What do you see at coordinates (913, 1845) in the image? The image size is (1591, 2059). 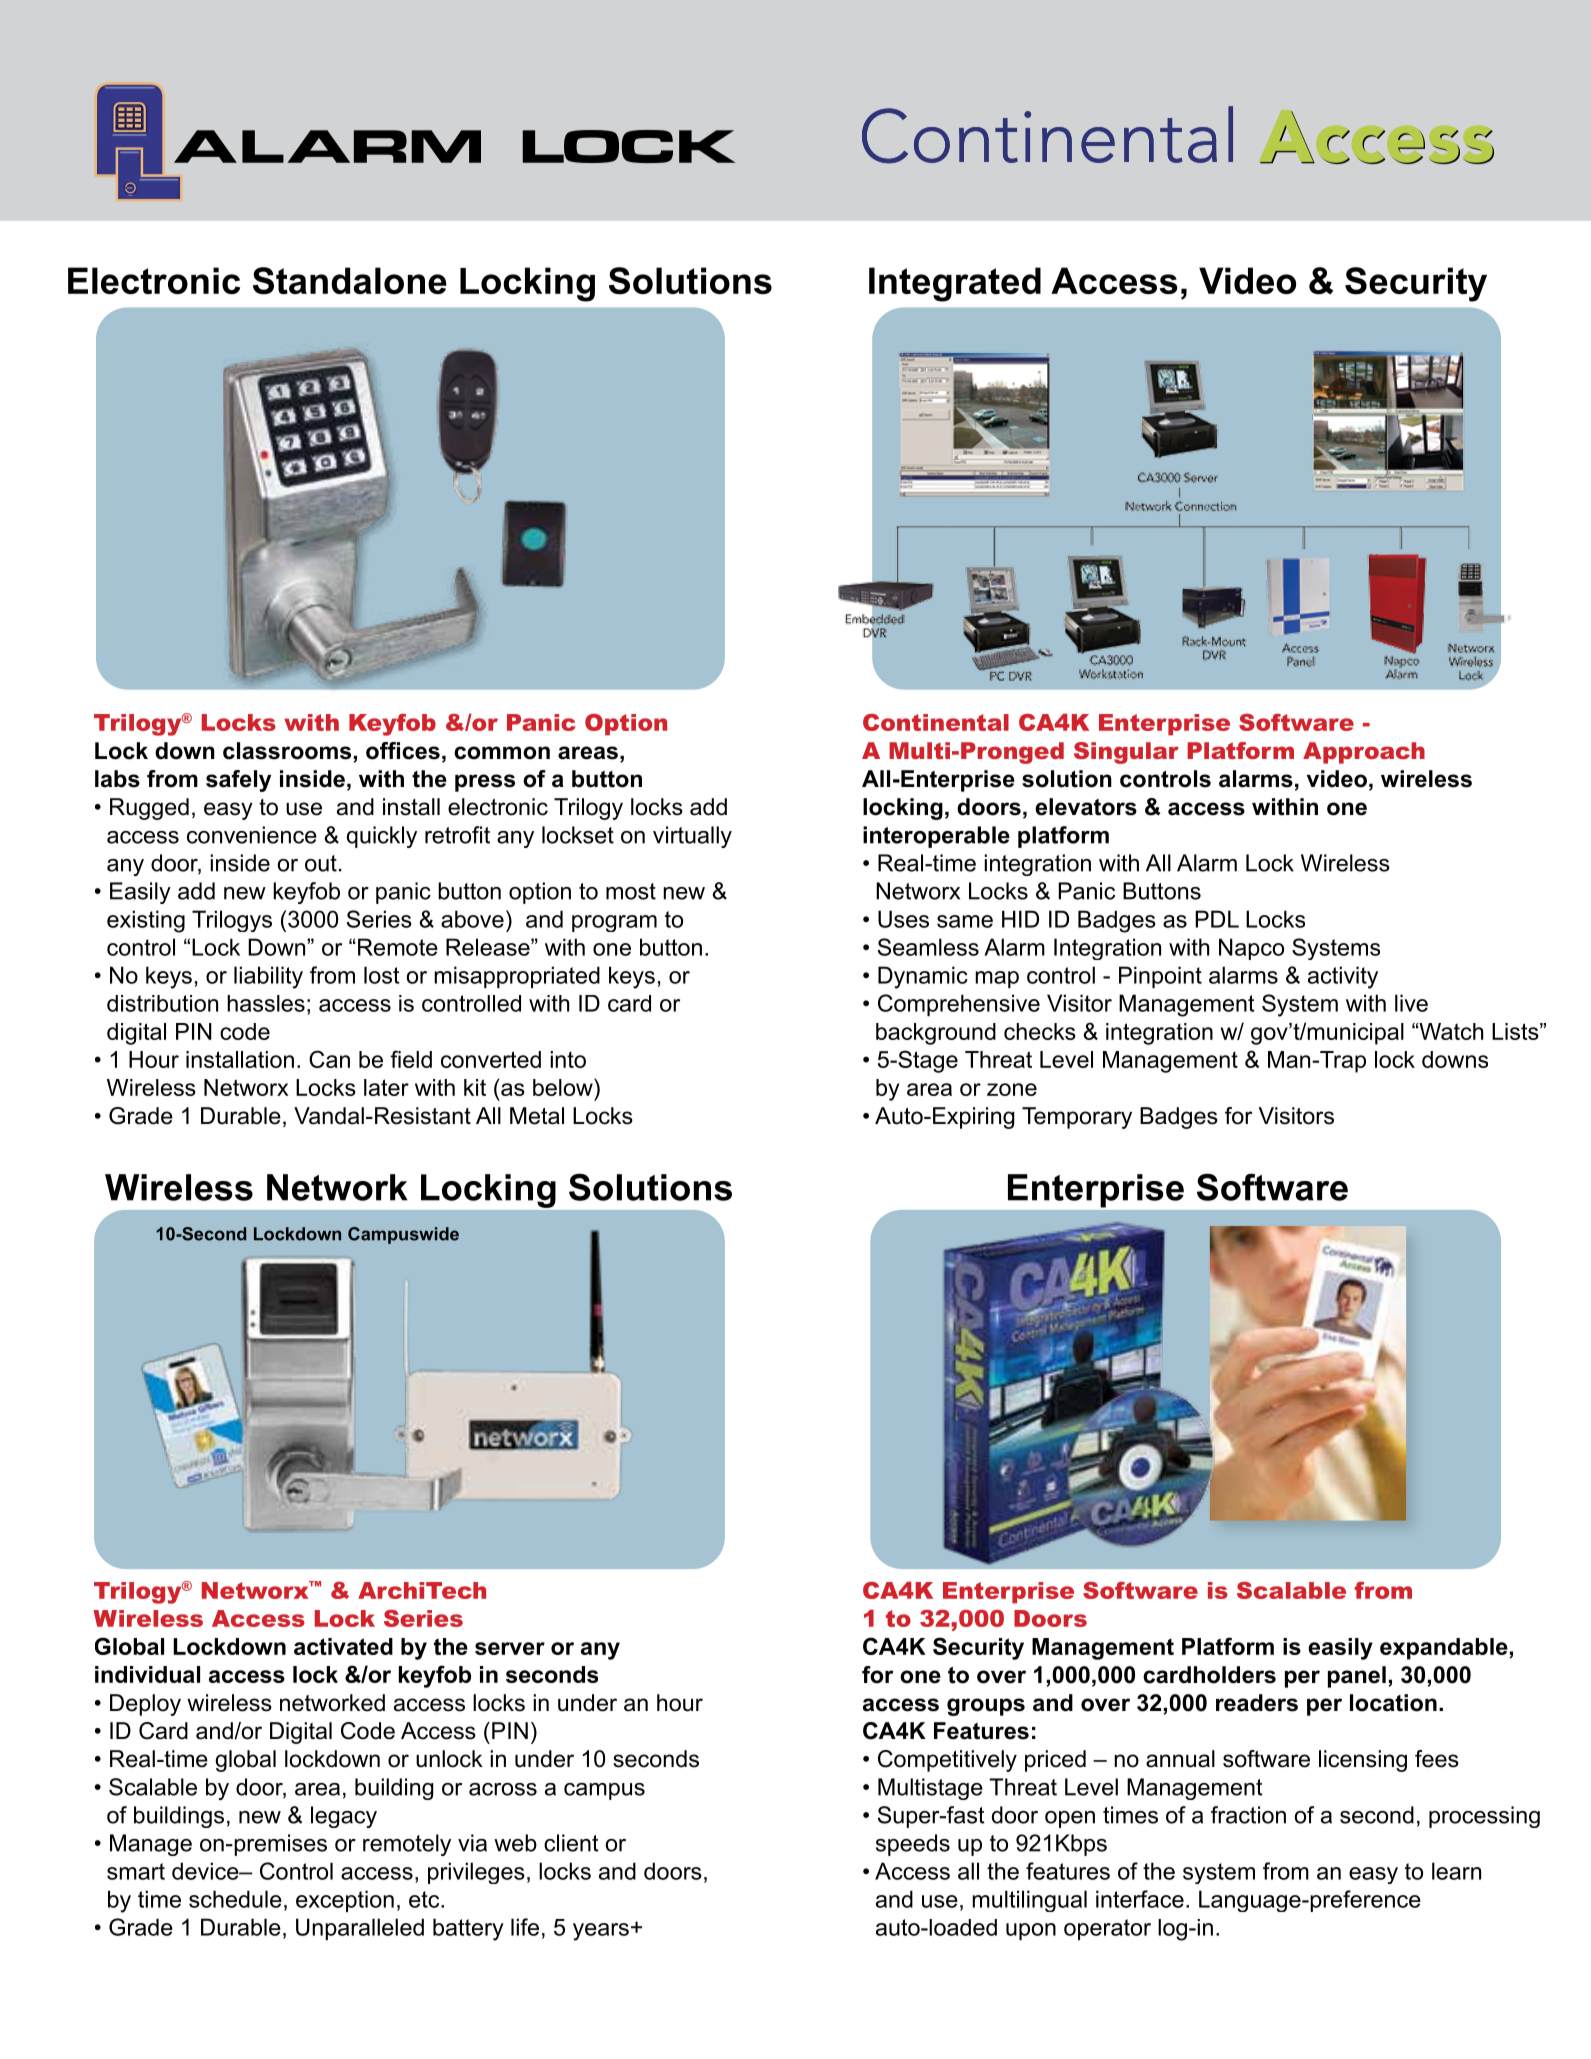 I see `speeds` at bounding box center [913, 1845].
